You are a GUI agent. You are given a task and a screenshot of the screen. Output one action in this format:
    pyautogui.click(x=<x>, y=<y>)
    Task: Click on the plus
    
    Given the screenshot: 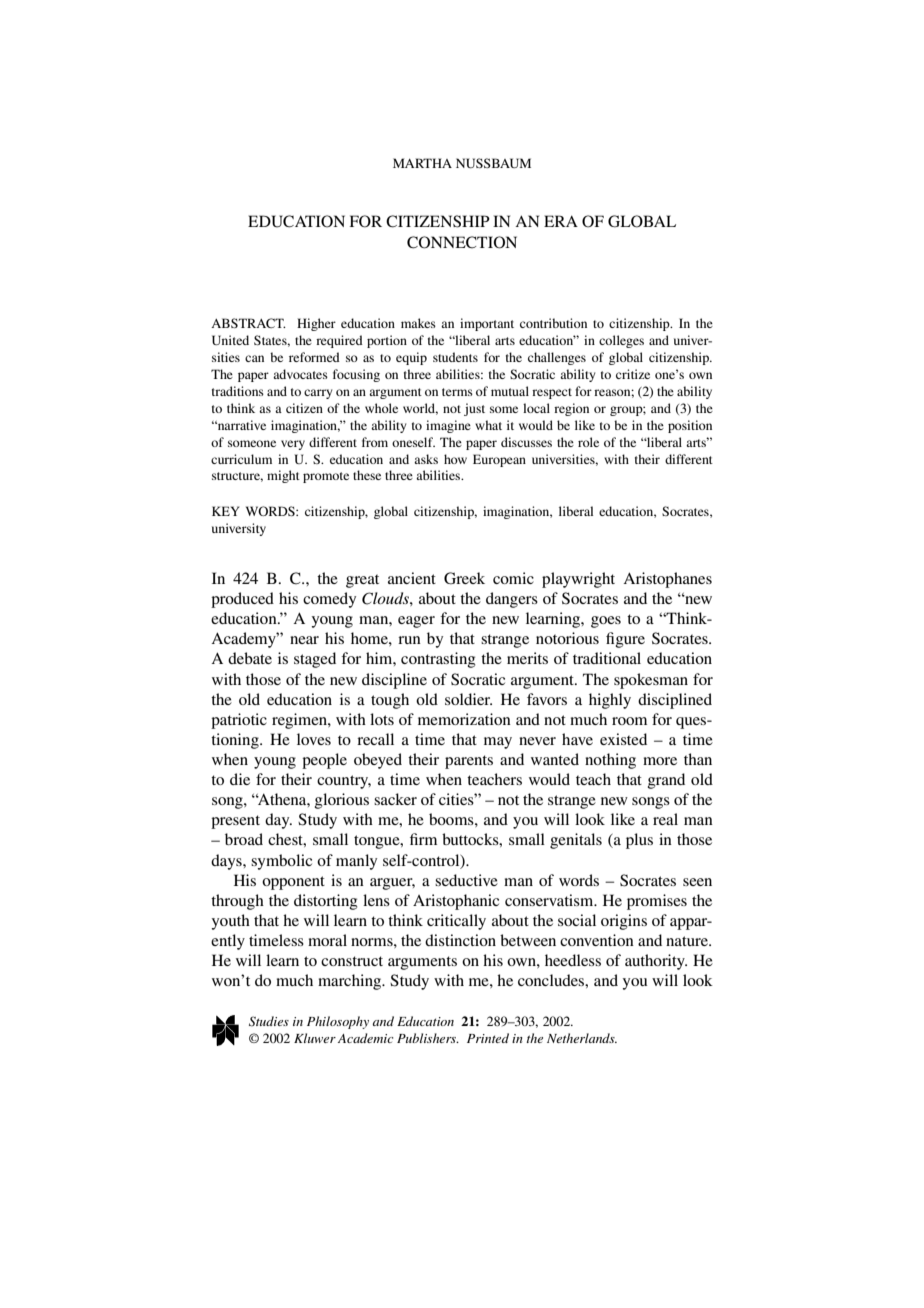 What is the action you would take?
    pyautogui.click(x=639, y=841)
